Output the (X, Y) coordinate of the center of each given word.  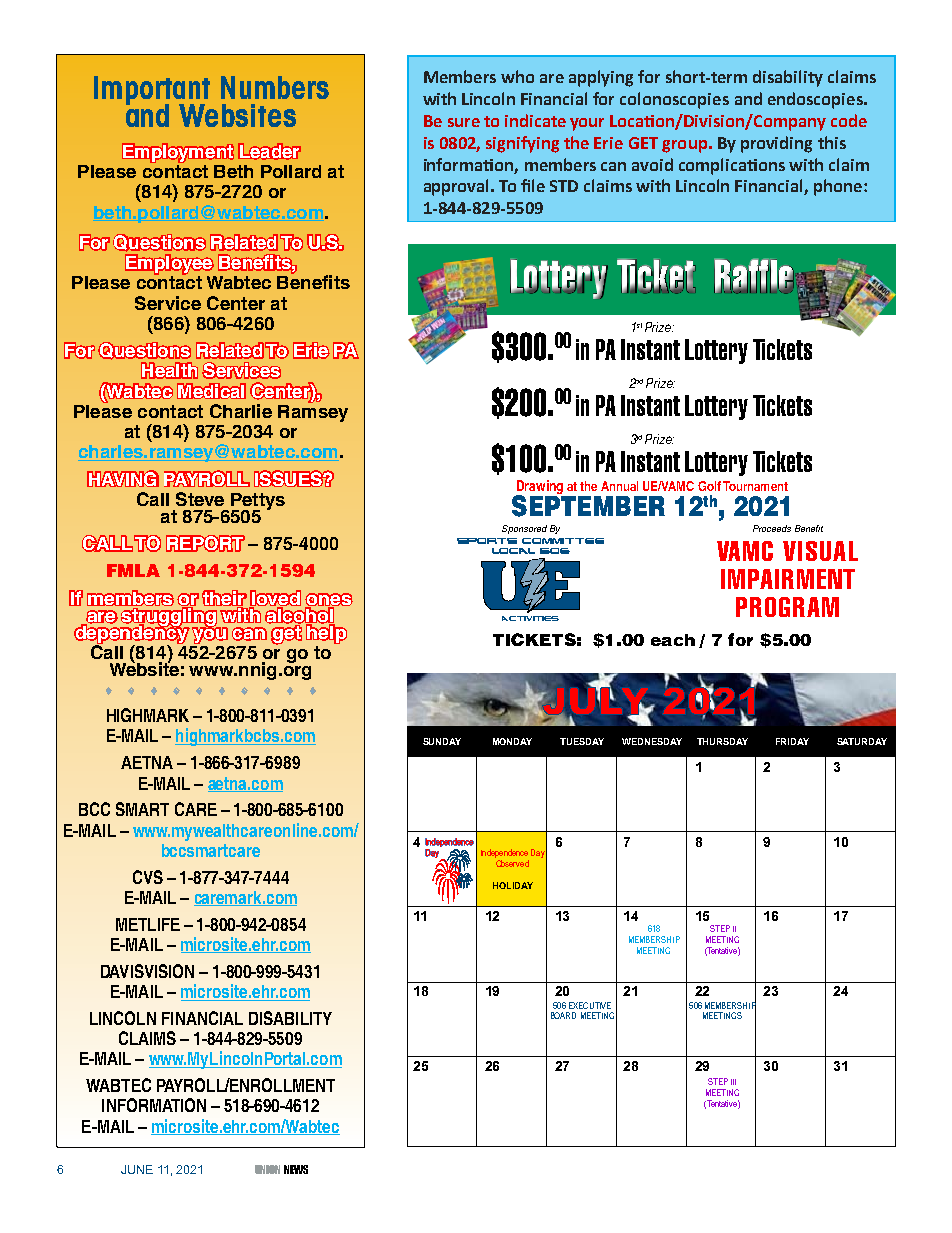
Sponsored (524, 529)
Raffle (754, 276)
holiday (513, 885)
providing (776, 144)
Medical (211, 391)
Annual (619, 486)
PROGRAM (787, 607)
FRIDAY (792, 741)
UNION (267, 1169)
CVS (148, 877)
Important (152, 91)
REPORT (205, 543)
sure (464, 122)
